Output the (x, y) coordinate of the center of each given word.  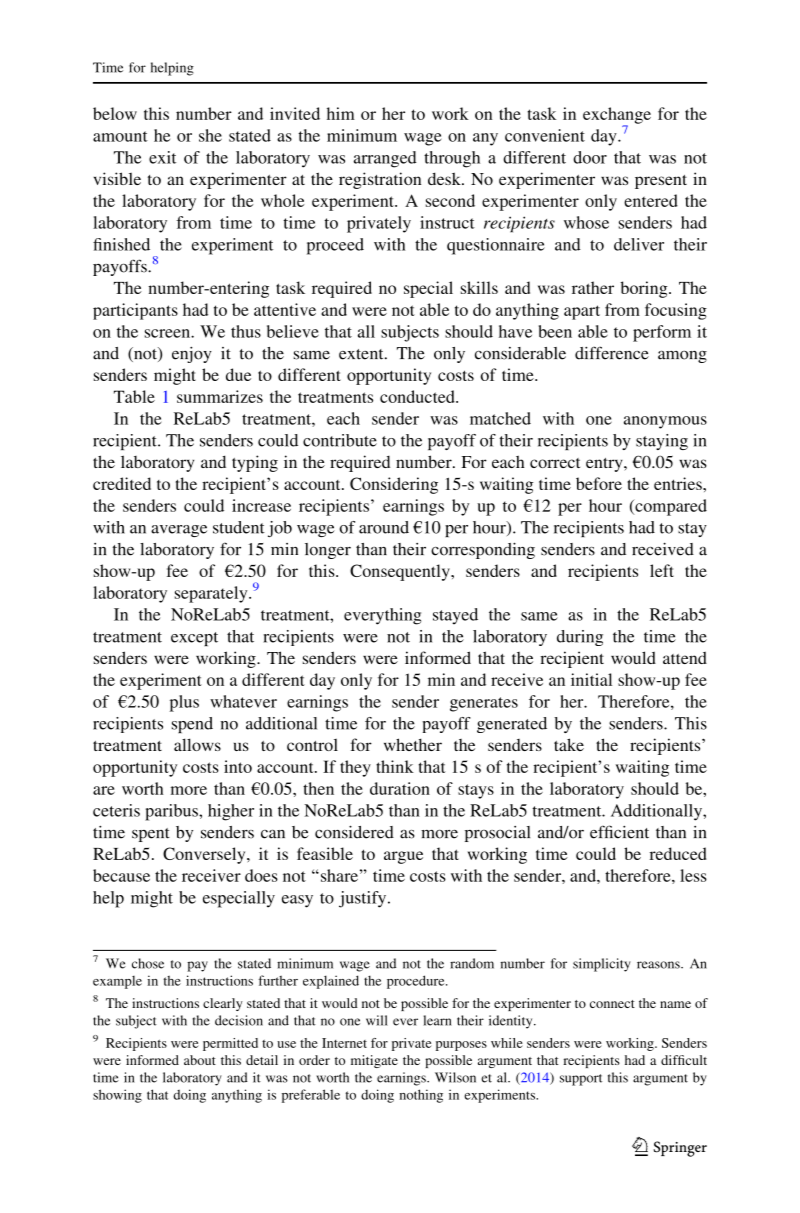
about (200, 1060)
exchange (617, 116)
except (194, 639)
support (581, 1080)
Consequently (401, 572)
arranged (385, 159)
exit (162, 157)
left (662, 570)
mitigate (374, 1061)
